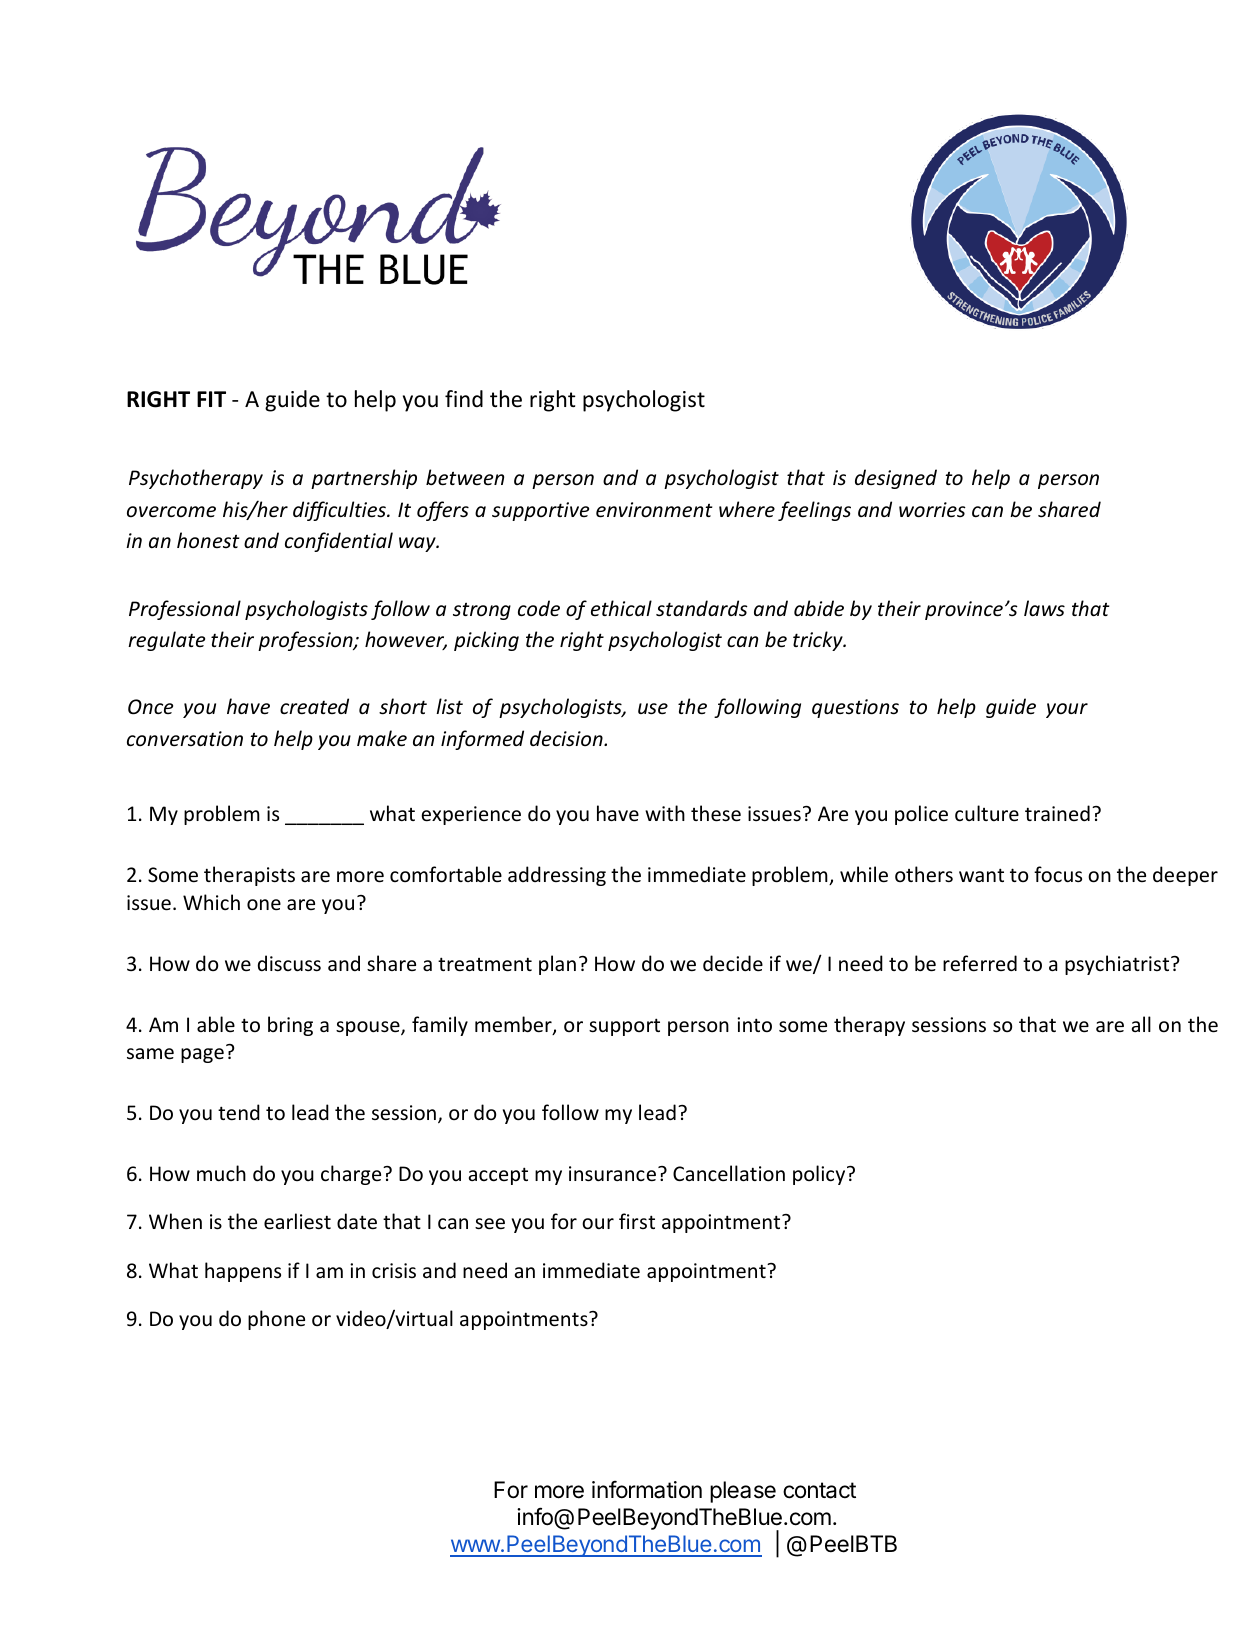  What do you see at coordinates (1118, 965) in the screenshot?
I see `psychiatrist` at bounding box center [1118, 965].
